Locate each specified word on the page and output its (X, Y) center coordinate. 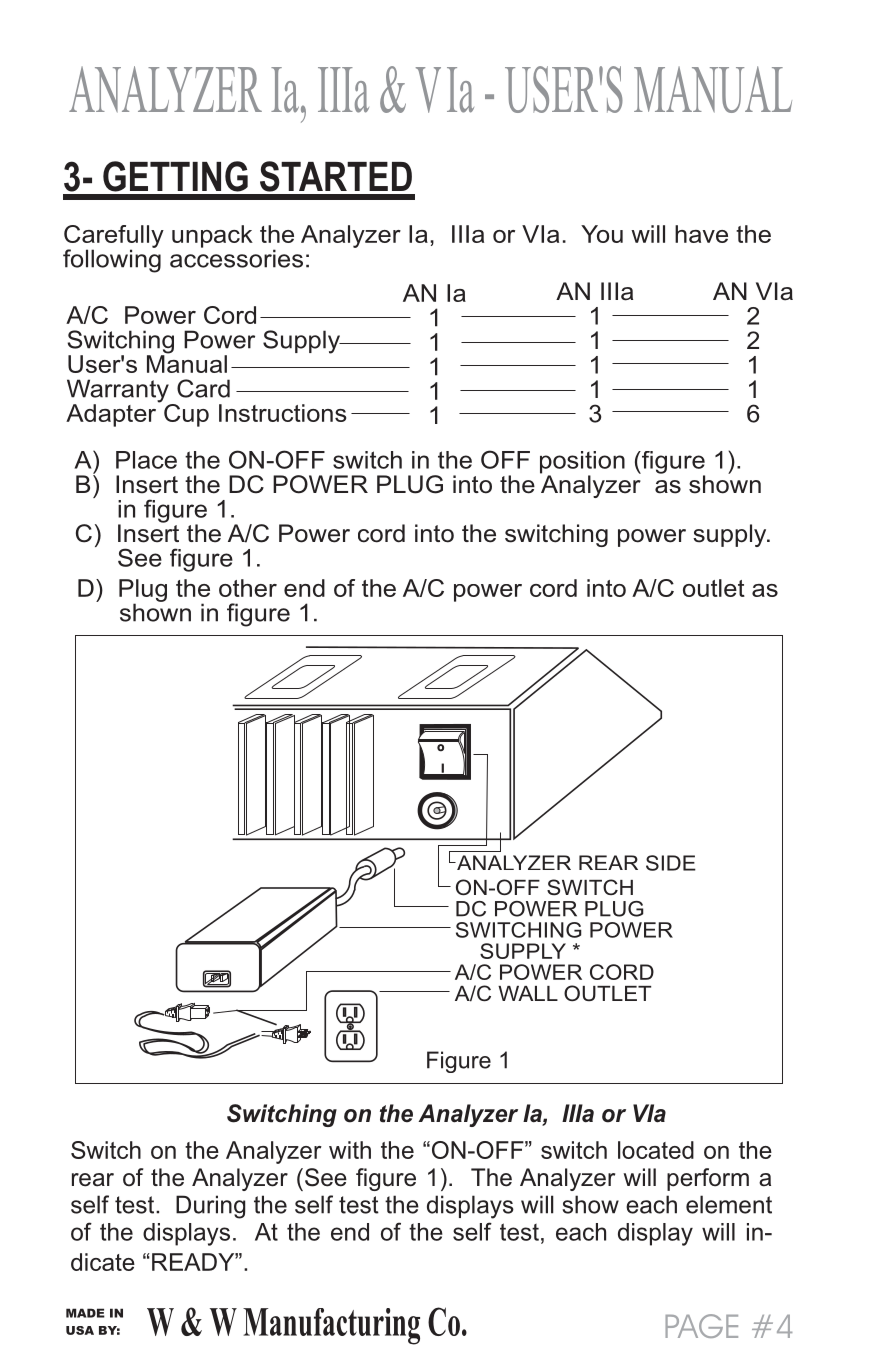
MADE (85, 1313)
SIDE (671, 863)
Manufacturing (331, 1326)
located (656, 1150)
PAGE (701, 1326)
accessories (236, 257)
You (602, 234)
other (248, 588)
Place (146, 460)
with (350, 1150)
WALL (528, 993)
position (582, 463)
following (112, 260)
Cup (186, 415)
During (210, 1207)
